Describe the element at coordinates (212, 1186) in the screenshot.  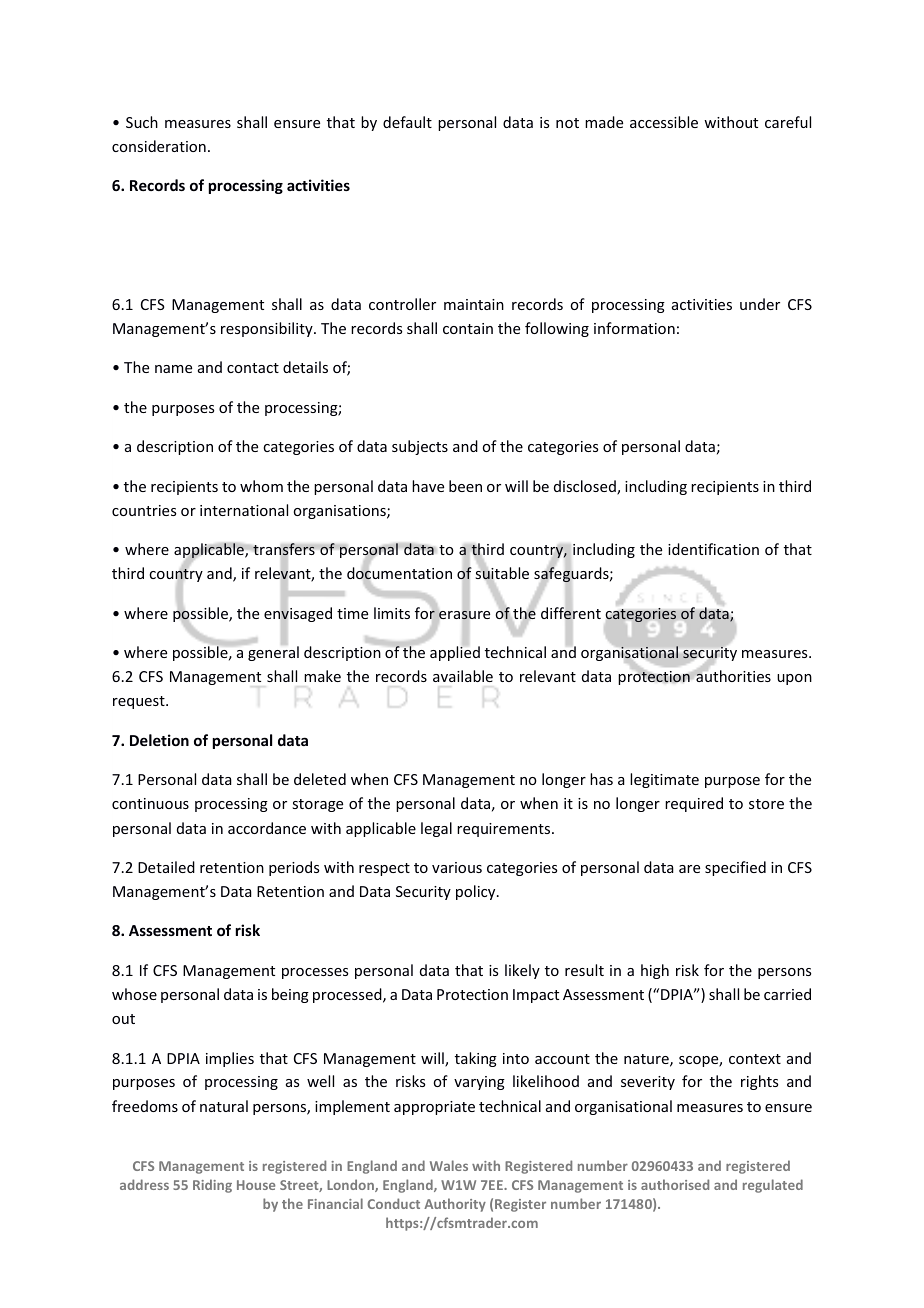
I see `Riding` at that location.
